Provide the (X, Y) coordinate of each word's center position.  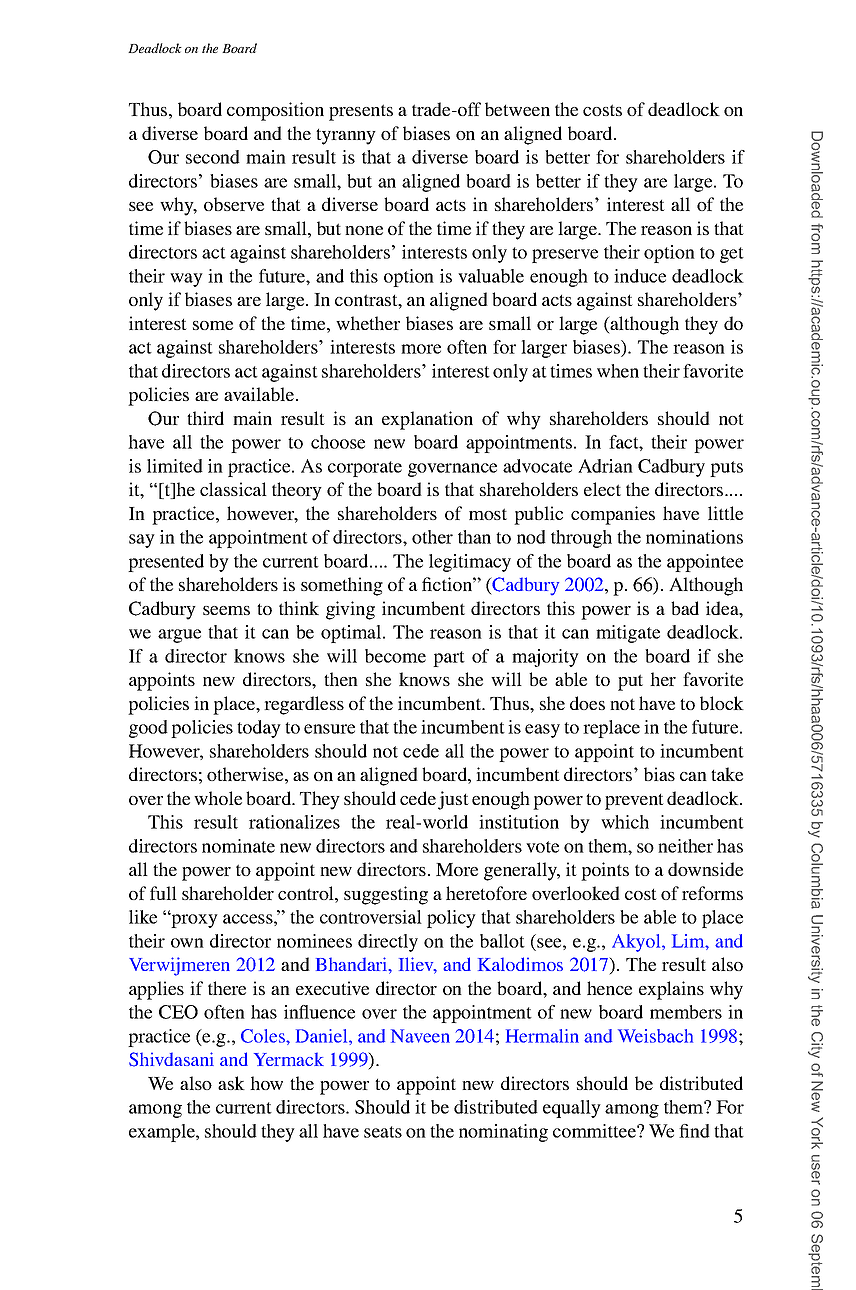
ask (231, 1083)
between (517, 109)
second (213, 157)
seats (383, 1132)
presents (361, 112)
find (694, 1131)
